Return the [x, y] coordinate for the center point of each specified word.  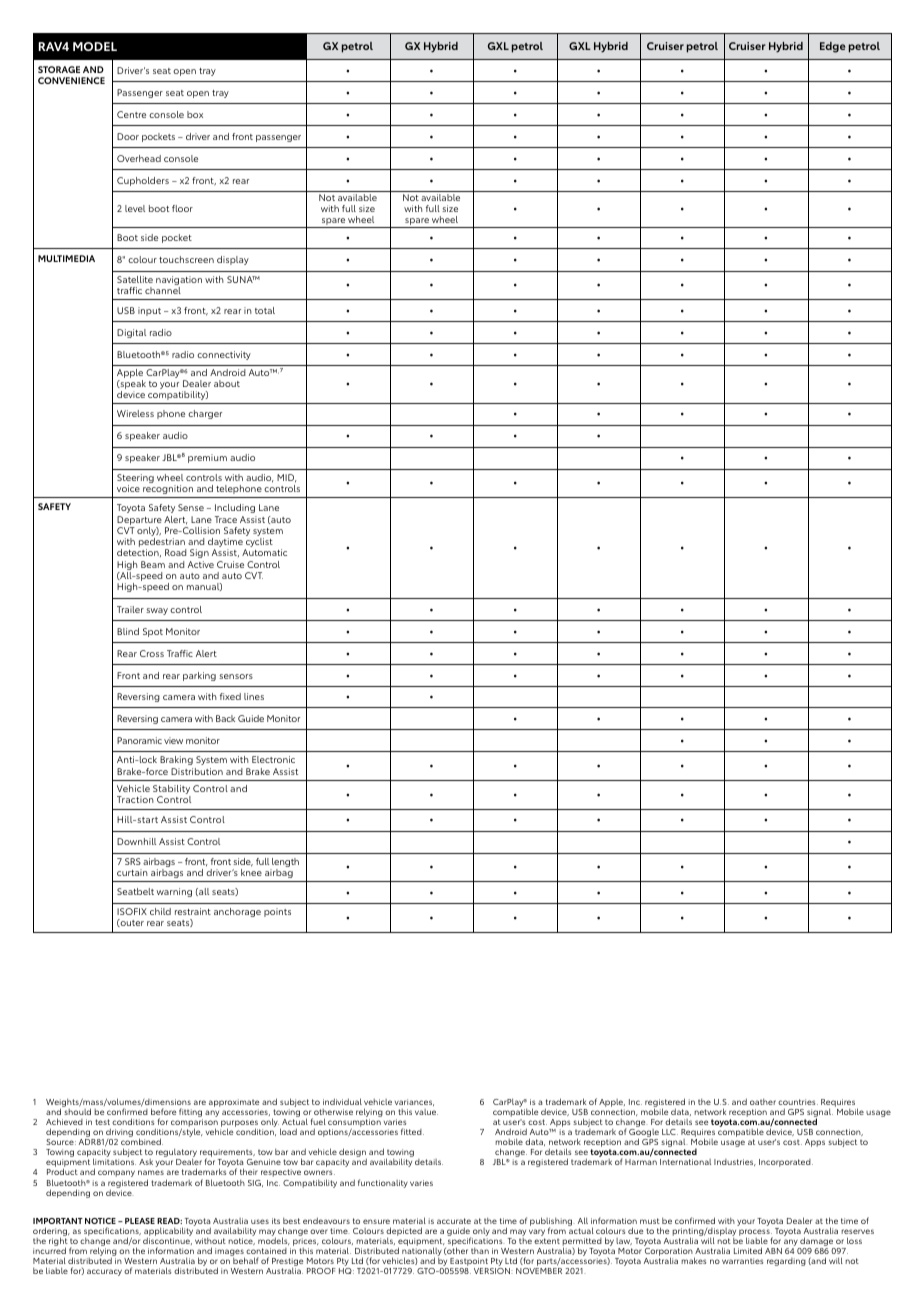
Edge [832, 47]
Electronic [273, 759]
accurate [454, 1221]
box [195, 114]
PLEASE [140, 1221]
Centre [131, 114]
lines [254, 696]
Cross [152, 653]
